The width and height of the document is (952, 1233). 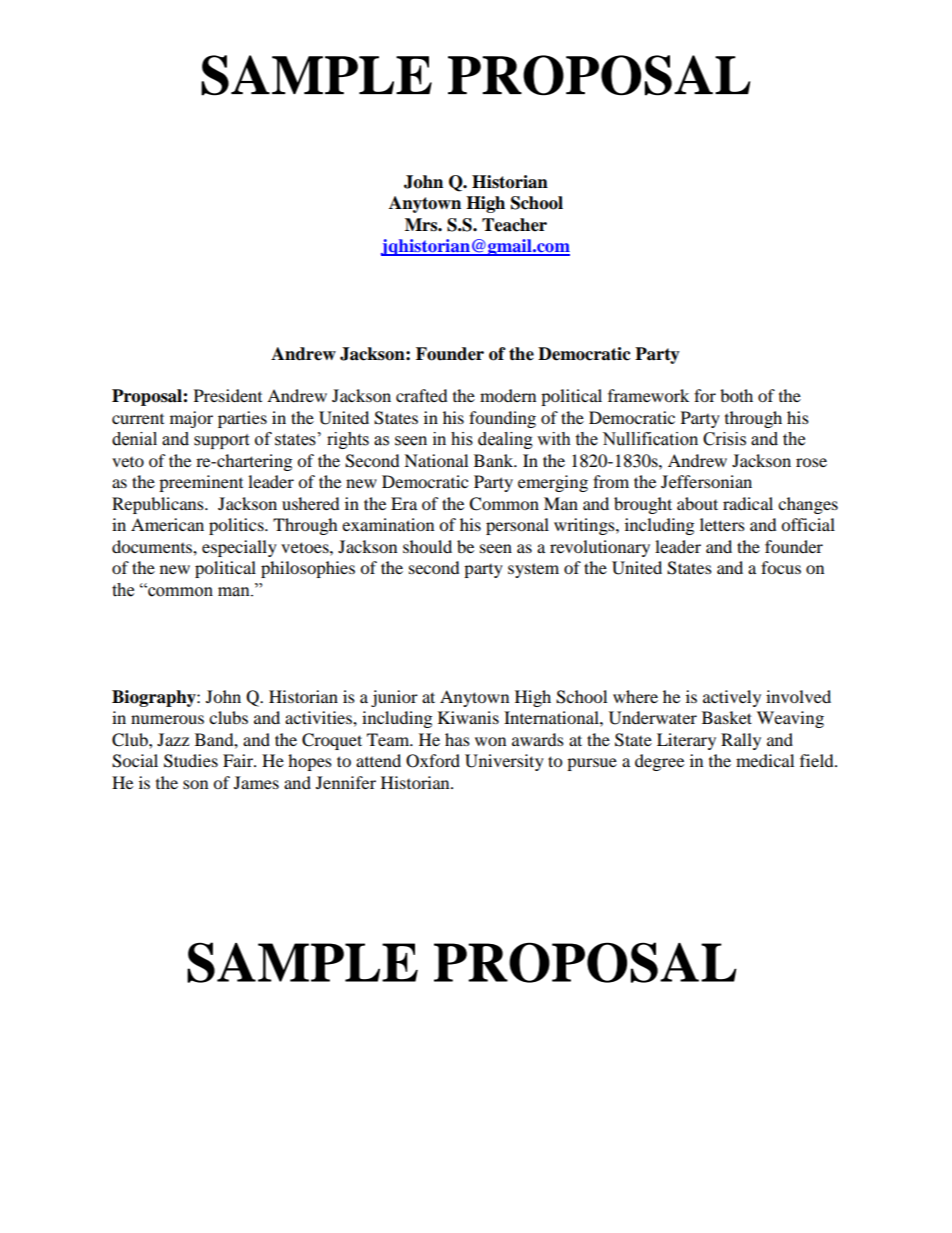 What do you see at coordinates (422, 395) in the document?
I see `crafted` at bounding box center [422, 395].
